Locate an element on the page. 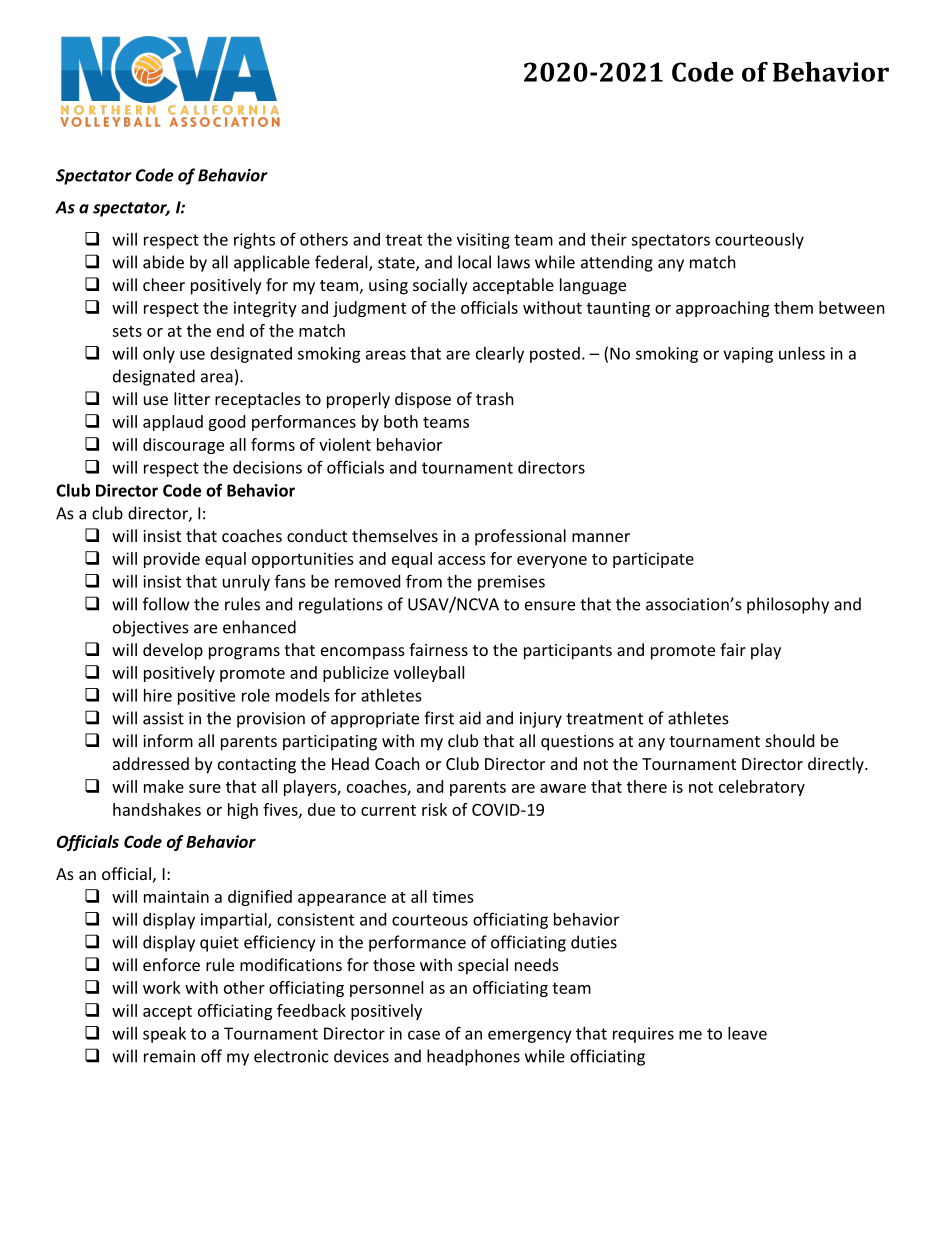 The width and height of the page is (952, 1233). programs is located at coordinates (244, 653).
